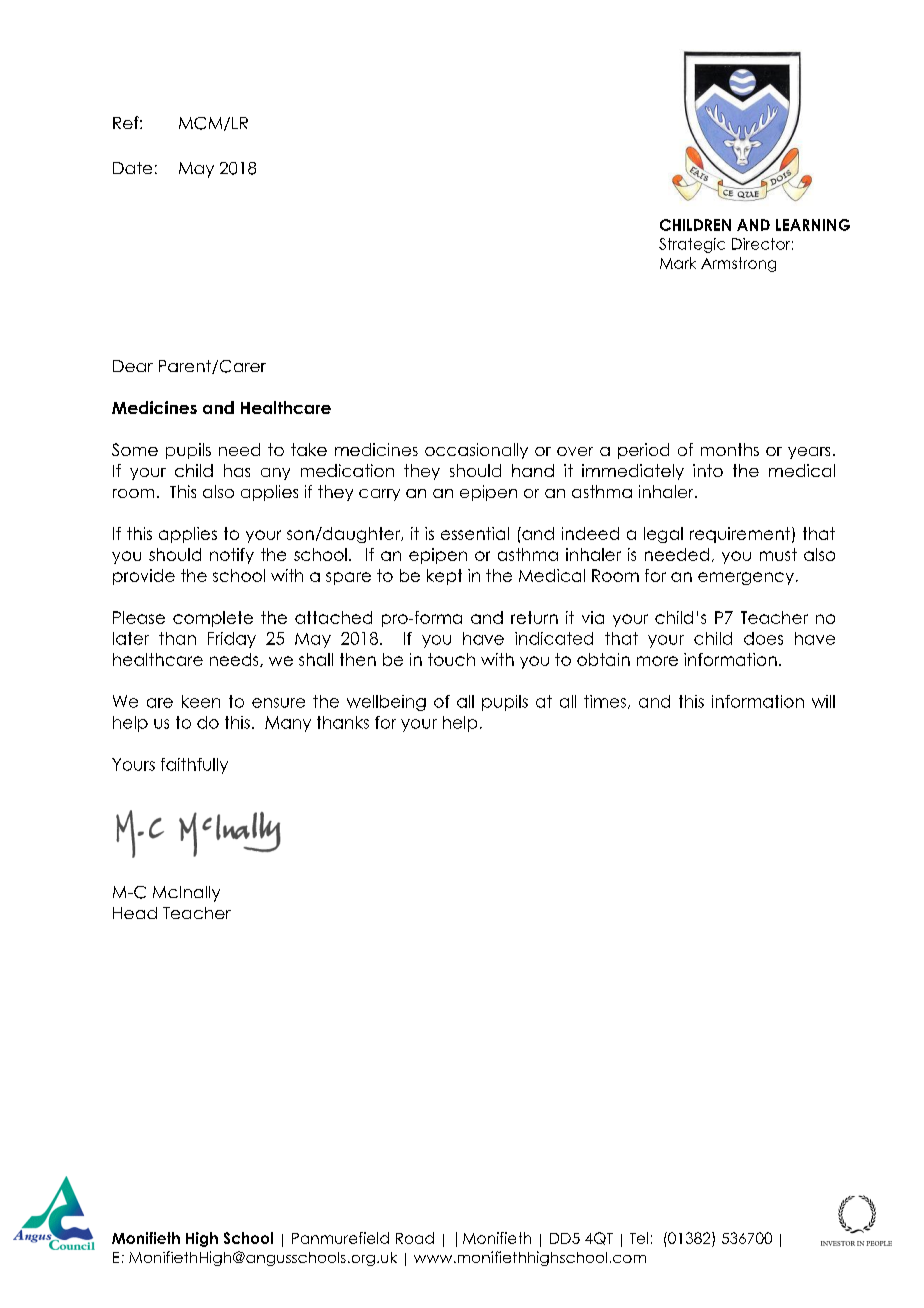 The height and width of the screenshot is (1308, 924). I want to click on kept, so click(444, 577).
